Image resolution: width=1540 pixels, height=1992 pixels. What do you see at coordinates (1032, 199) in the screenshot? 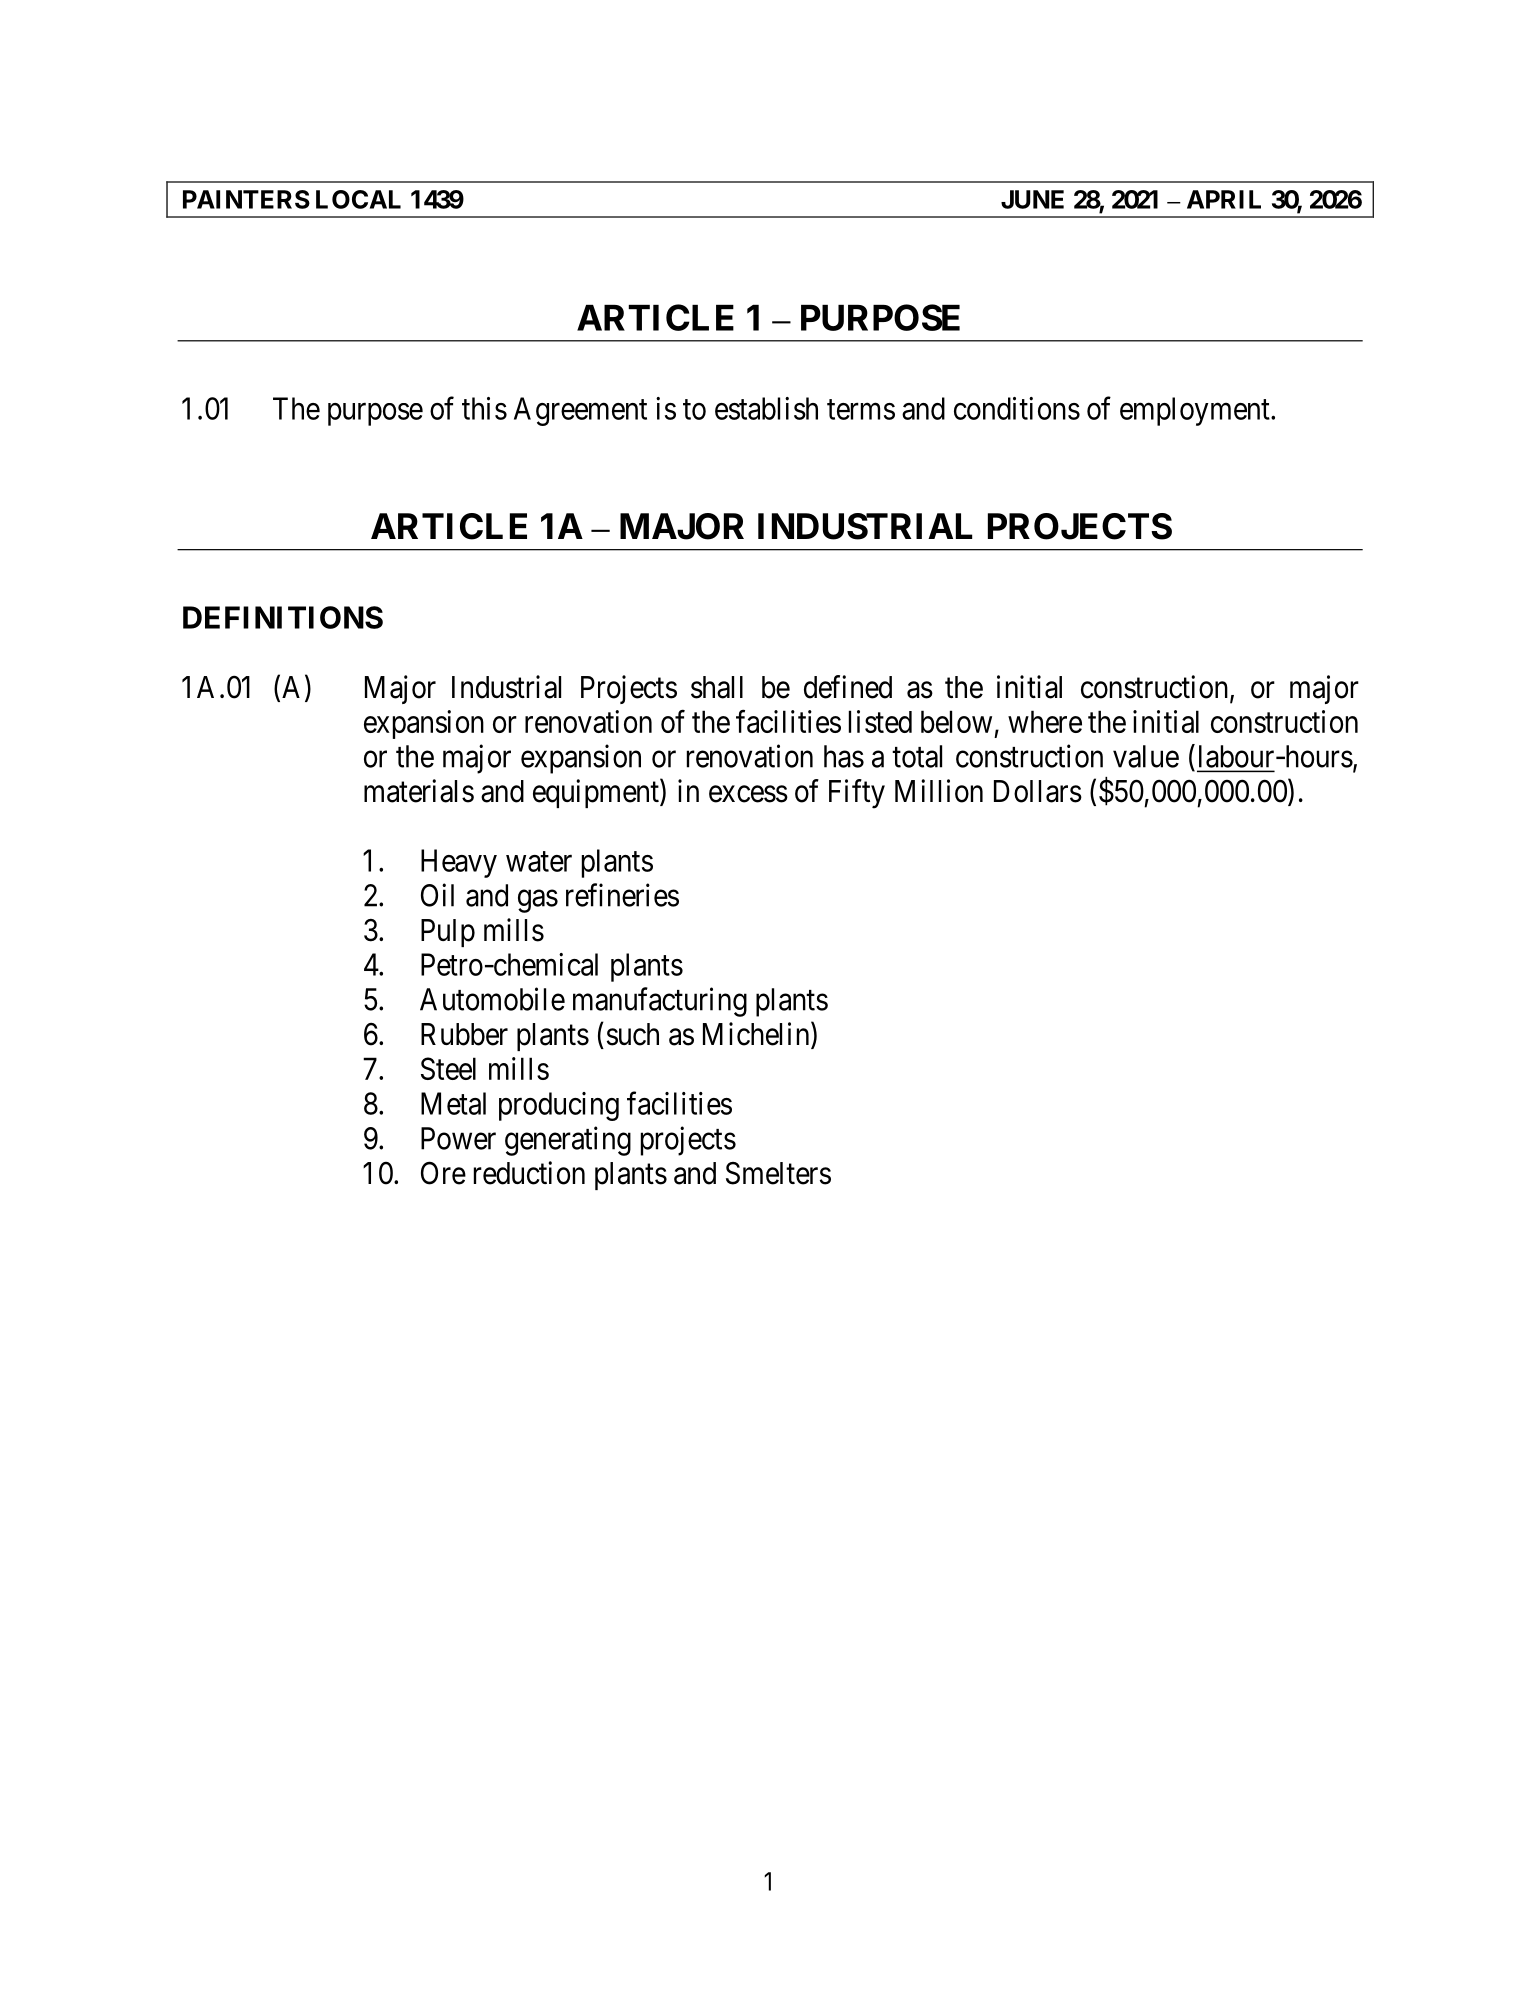
I see `JUNE` at bounding box center [1032, 199].
